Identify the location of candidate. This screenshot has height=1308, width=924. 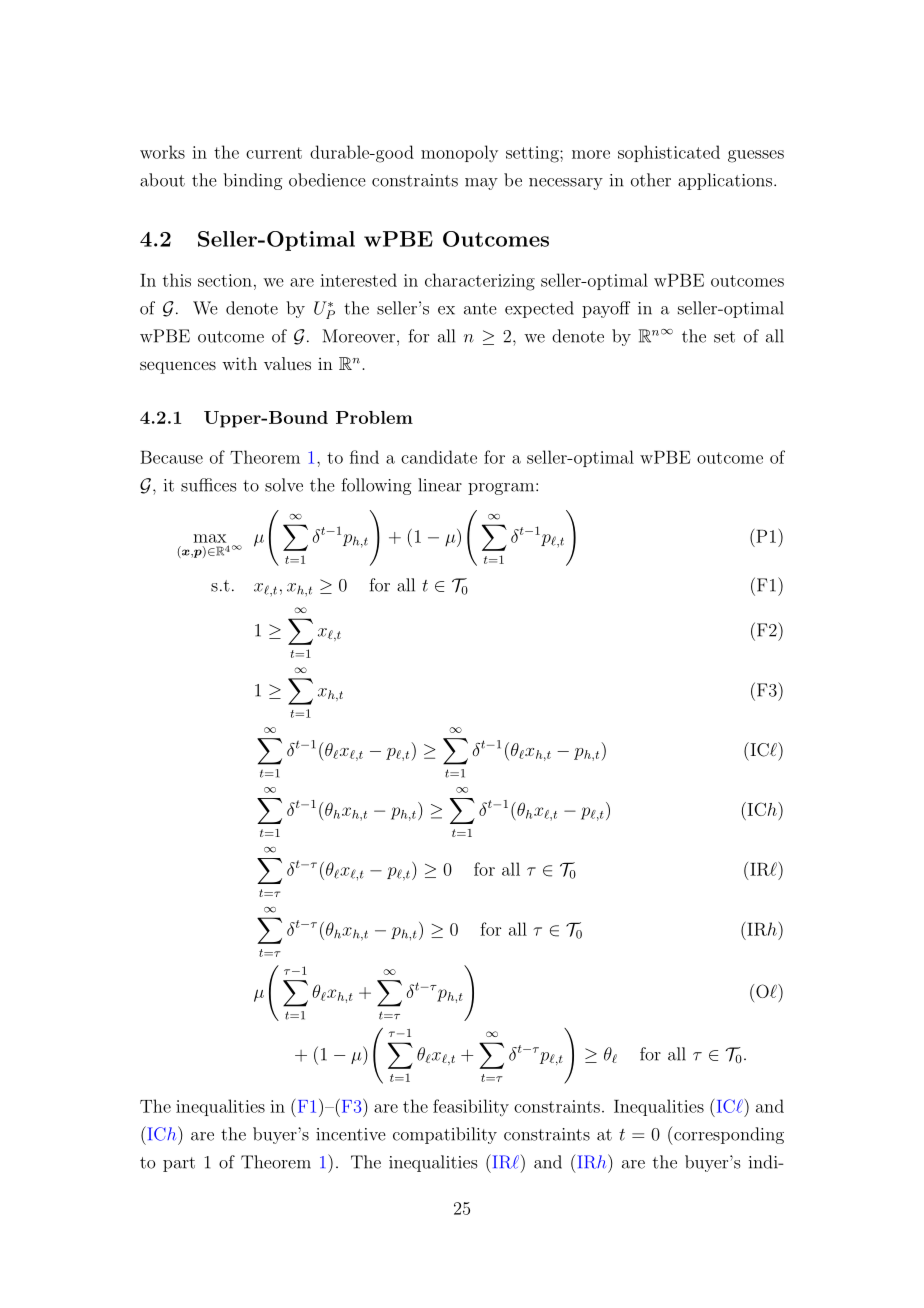
(439, 457).
